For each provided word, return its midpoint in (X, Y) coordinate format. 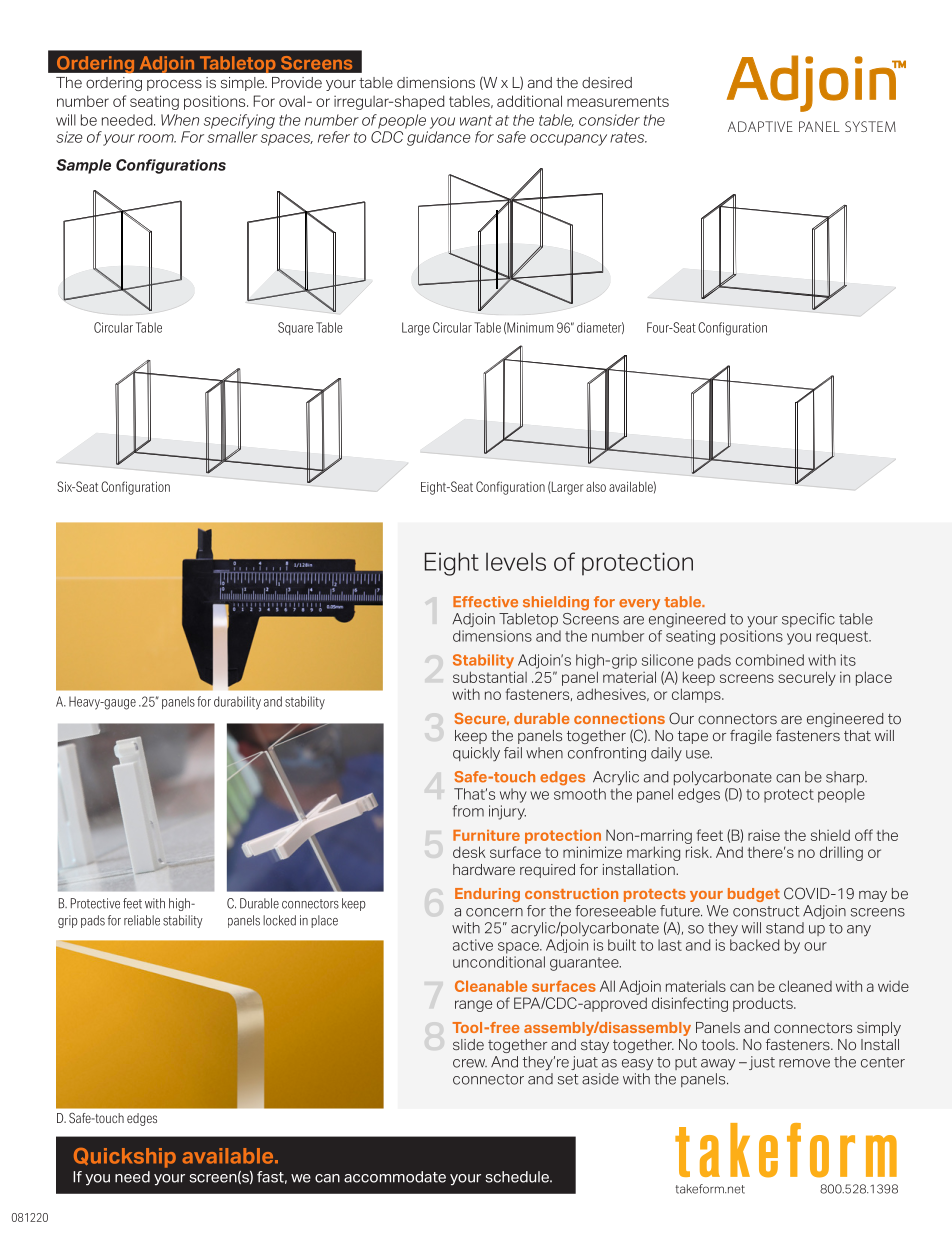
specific (808, 620)
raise (764, 835)
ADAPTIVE (760, 126)
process (174, 85)
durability (237, 703)
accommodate (395, 1177)
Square (295, 328)
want (476, 120)
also (596, 487)
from (468, 811)
